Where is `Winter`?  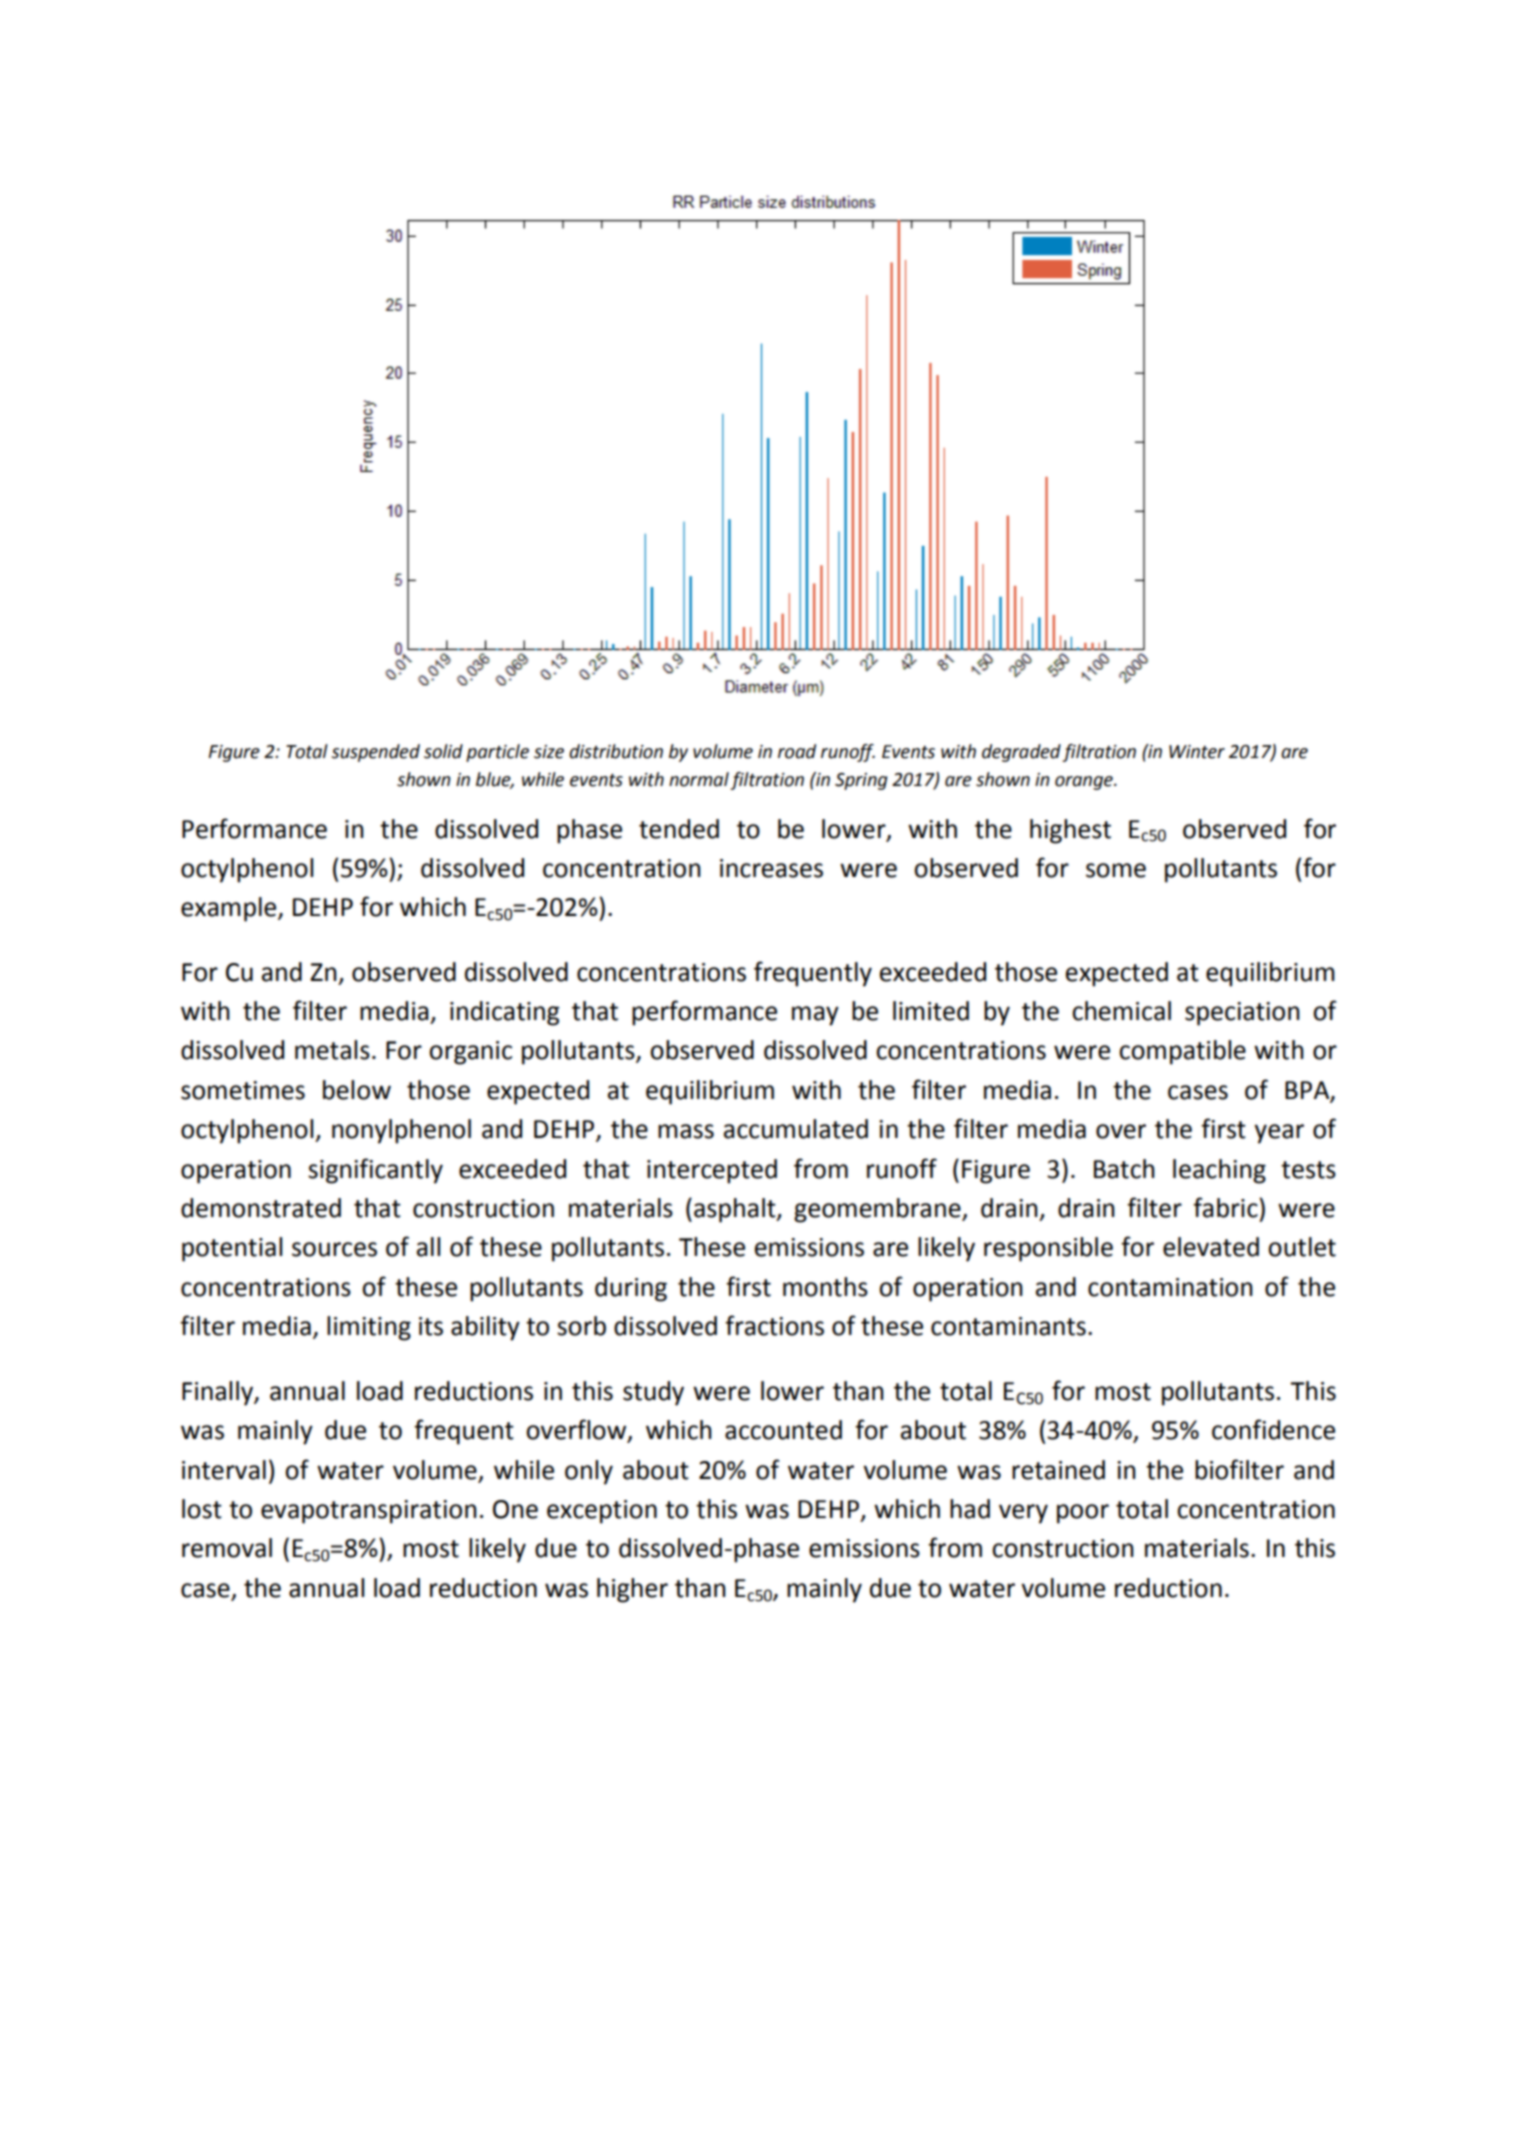
Winter is located at coordinates (1197, 752).
